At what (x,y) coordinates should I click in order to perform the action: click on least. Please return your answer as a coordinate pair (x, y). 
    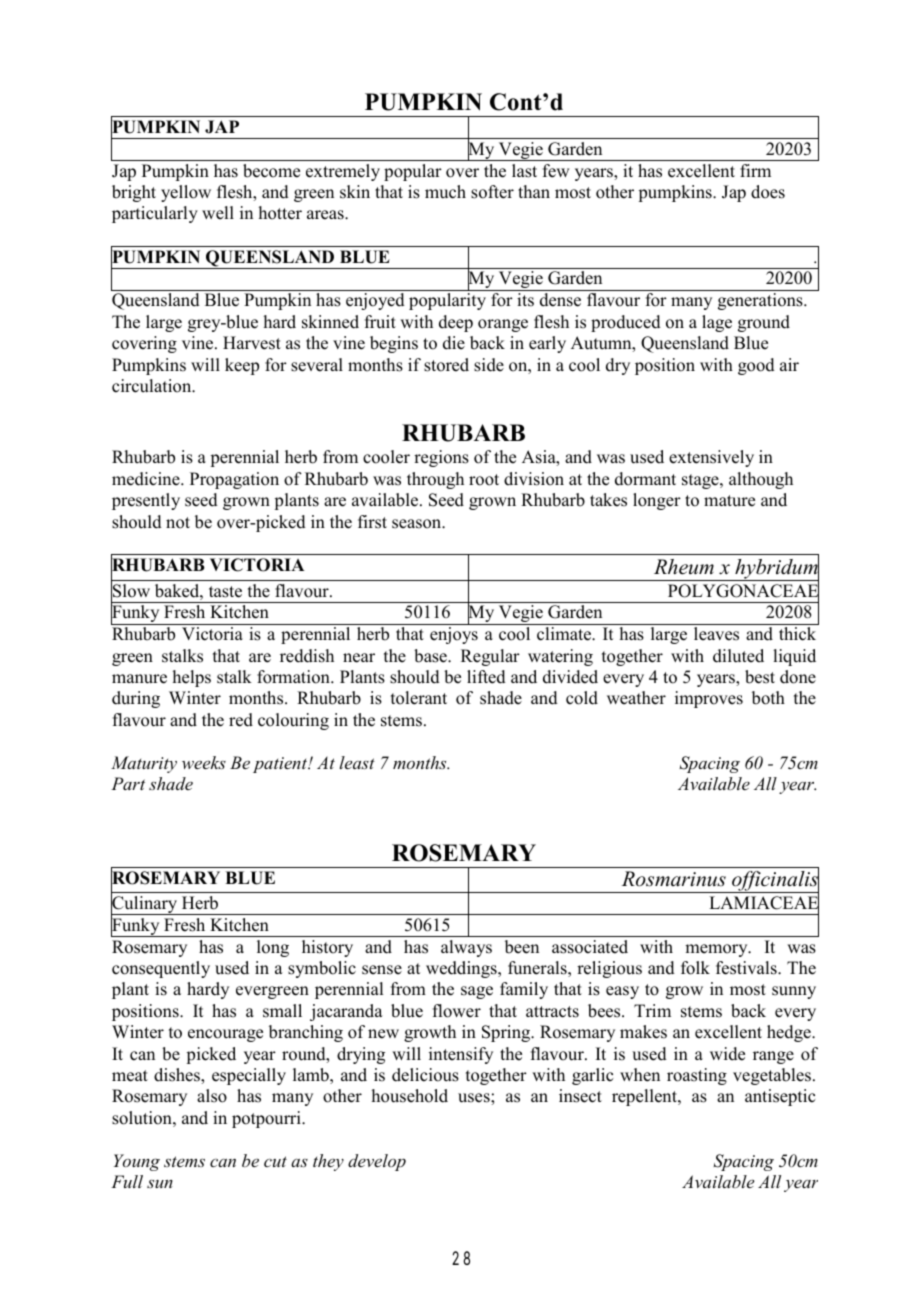
    Looking at the image, I should click on (357, 762).
